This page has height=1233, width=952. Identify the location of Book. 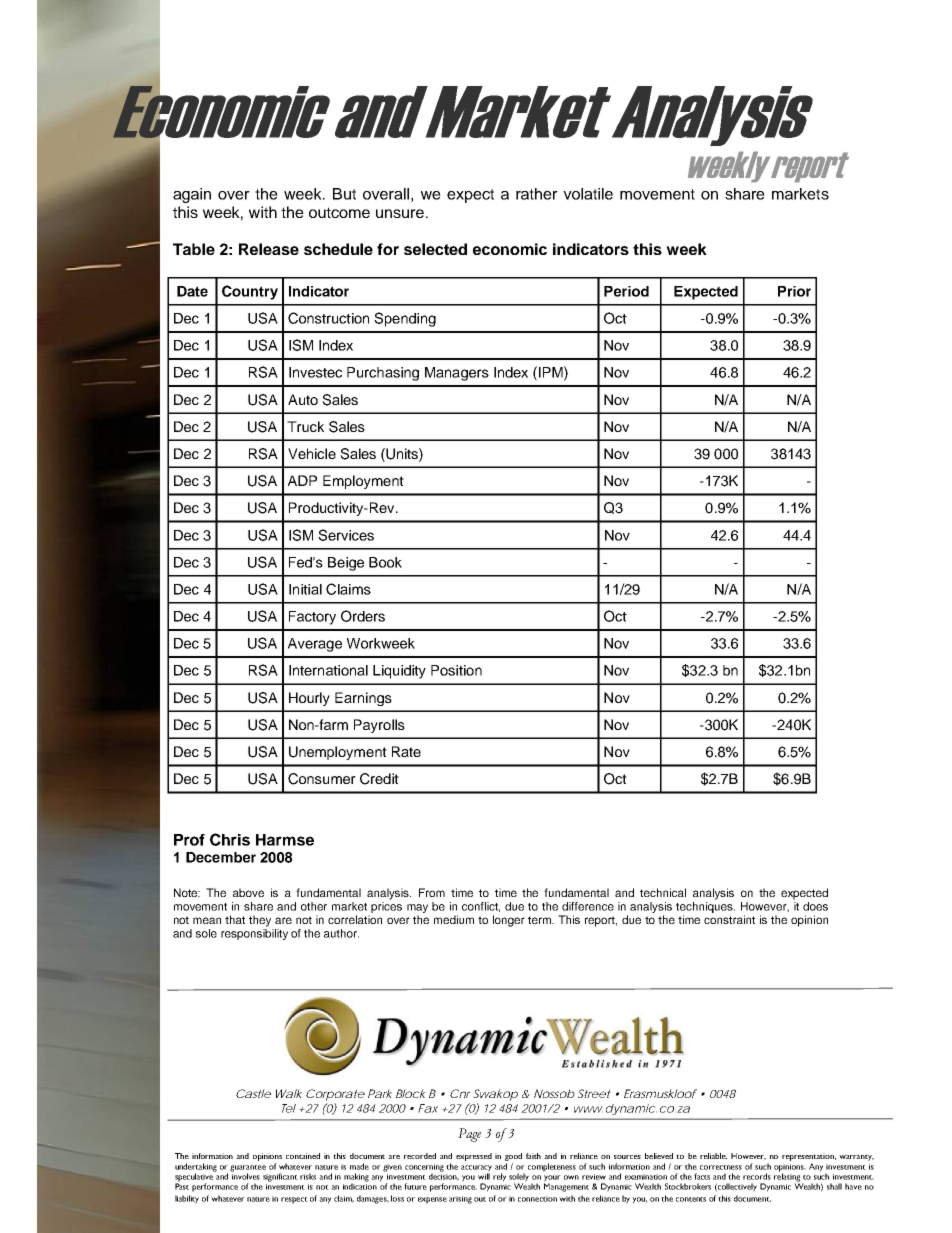
(385, 562).
